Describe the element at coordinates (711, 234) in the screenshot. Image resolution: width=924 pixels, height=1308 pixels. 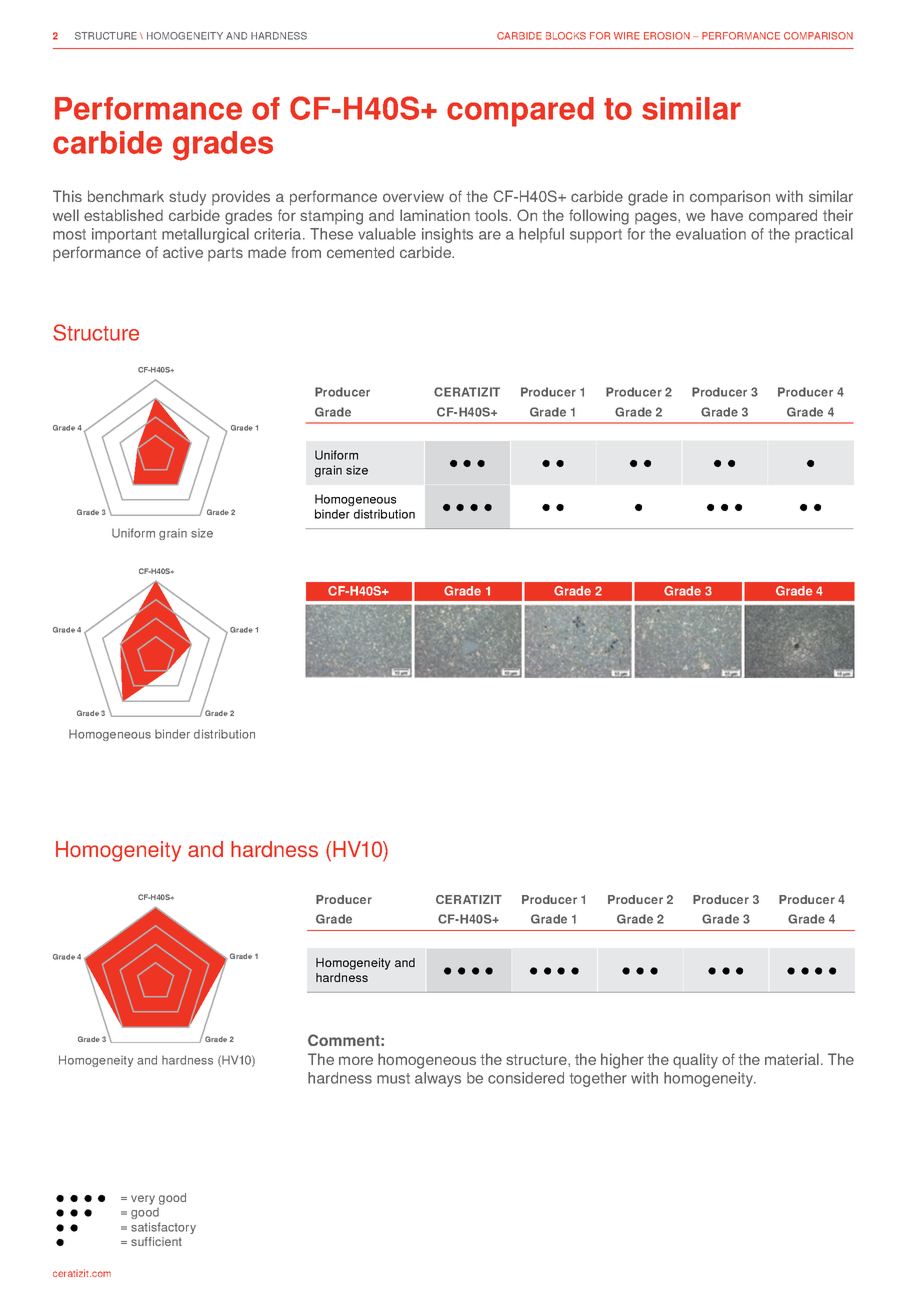
I see `evaluation` at that location.
